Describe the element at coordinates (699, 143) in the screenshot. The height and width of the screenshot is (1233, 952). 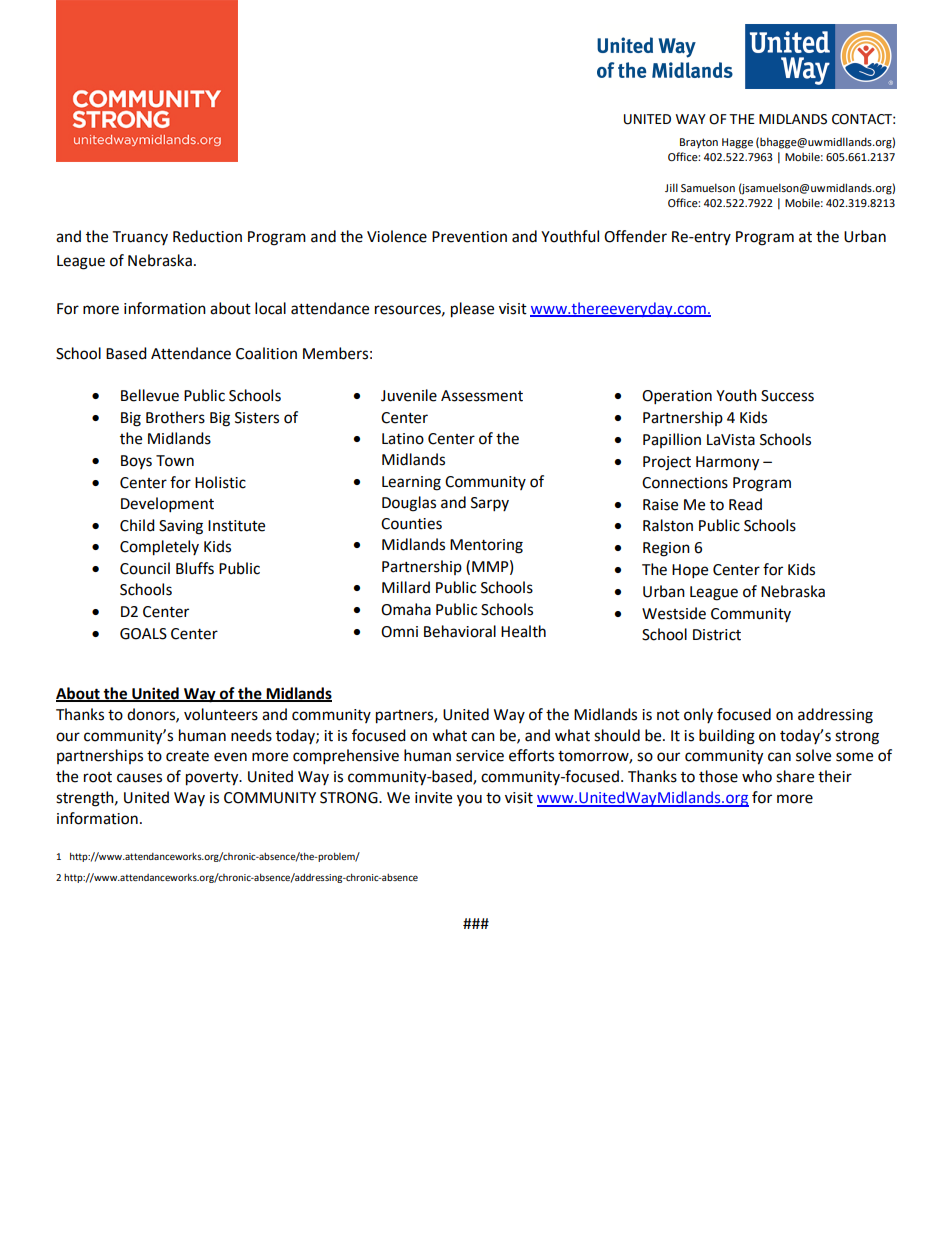
I see `Brayton` at that location.
